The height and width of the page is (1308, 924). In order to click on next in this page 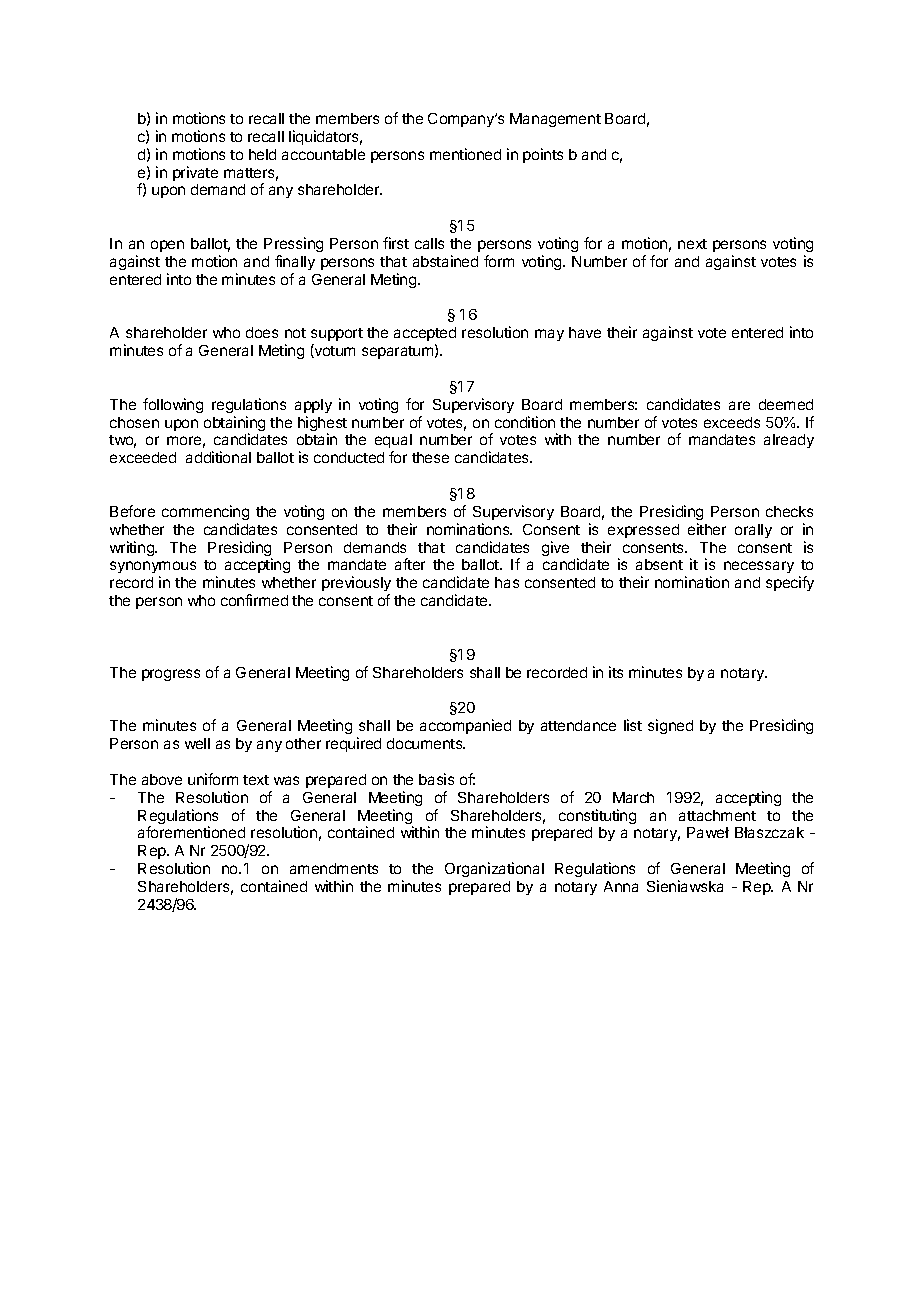, I will do `click(692, 244)`.
